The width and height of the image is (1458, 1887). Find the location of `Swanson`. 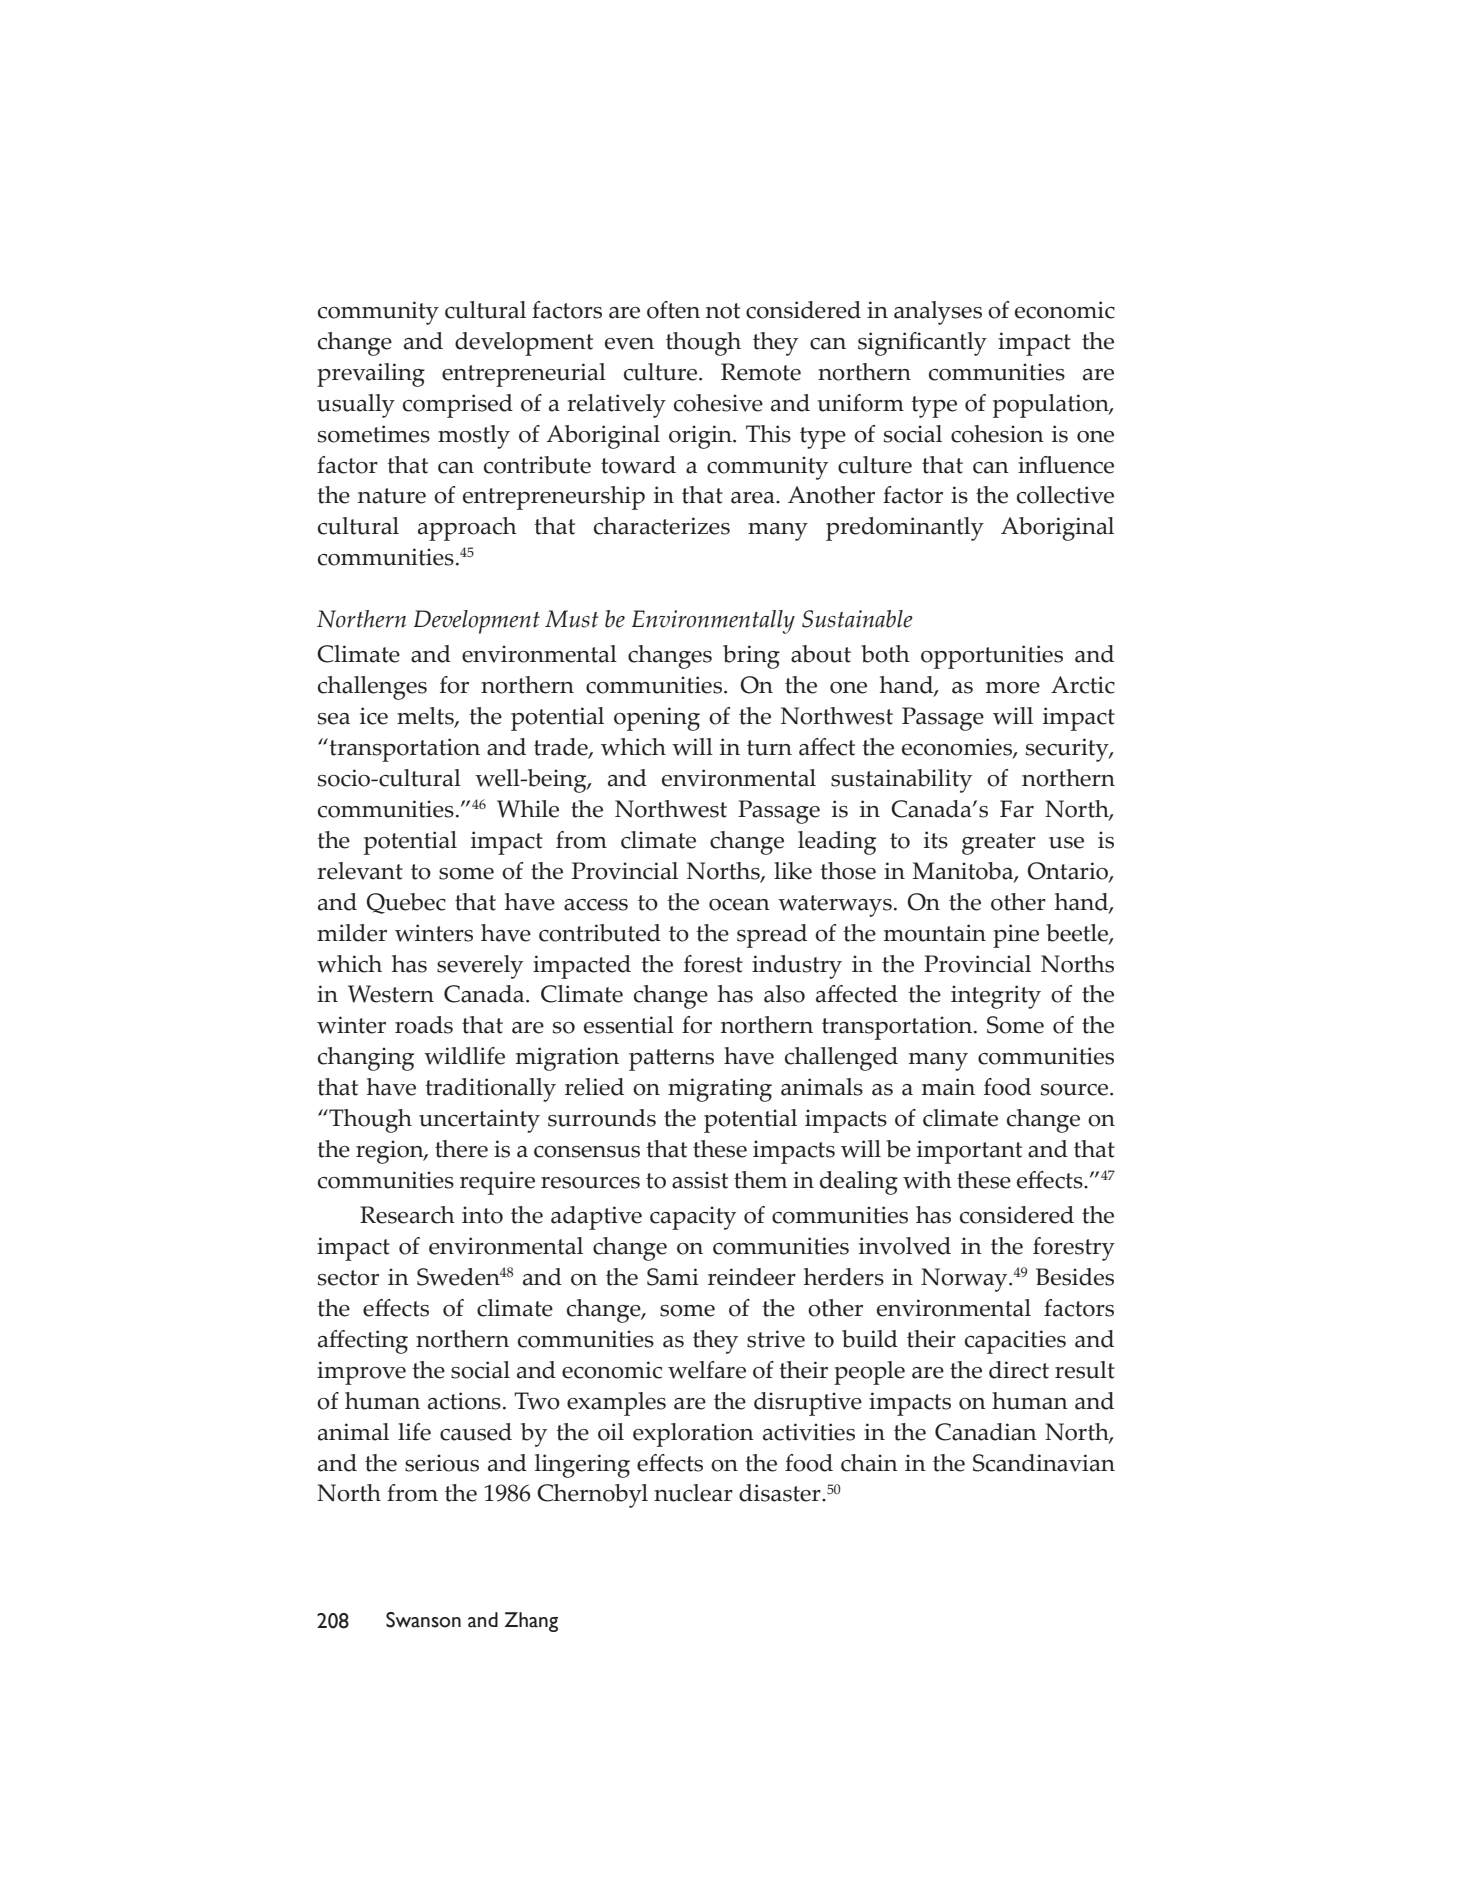

Swanson is located at coordinates (423, 1620).
